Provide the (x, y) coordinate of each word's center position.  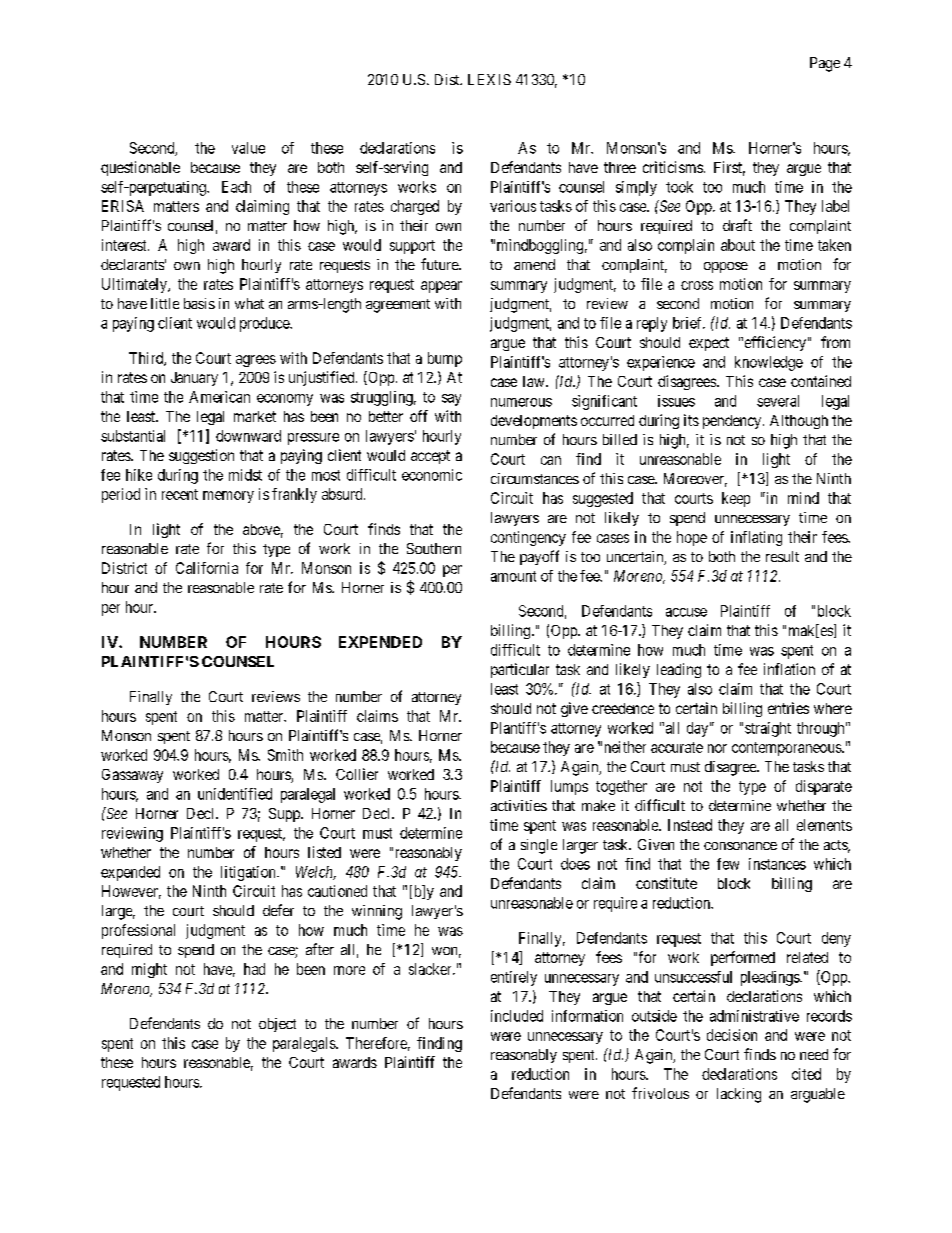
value (248, 148)
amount (513, 576)
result (782, 556)
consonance (740, 846)
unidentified (235, 794)
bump (445, 359)
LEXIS (489, 79)
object (277, 1025)
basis (199, 303)
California (207, 568)
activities (519, 805)
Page (825, 64)
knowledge (769, 363)
